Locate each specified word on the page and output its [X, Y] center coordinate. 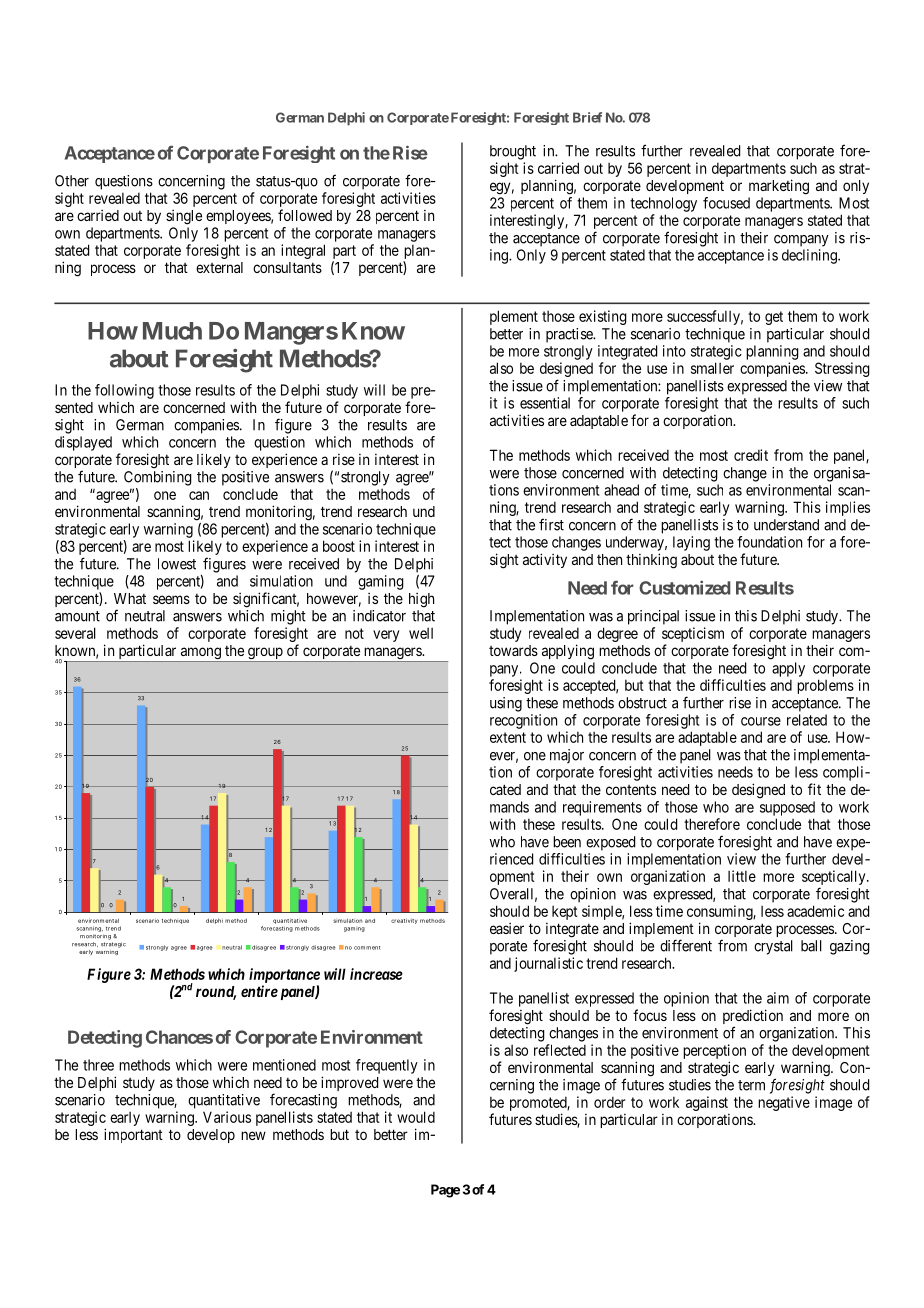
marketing [779, 187]
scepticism [693, 634]
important [133, 1135]
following [124, 391]
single [184, 217]
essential [545, 403]
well [421, 633]
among [200, 654]
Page [445, 1191]
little [742, 876]
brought [513, 152]
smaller [712, 368]
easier [507, 928]
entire [259, 991]
